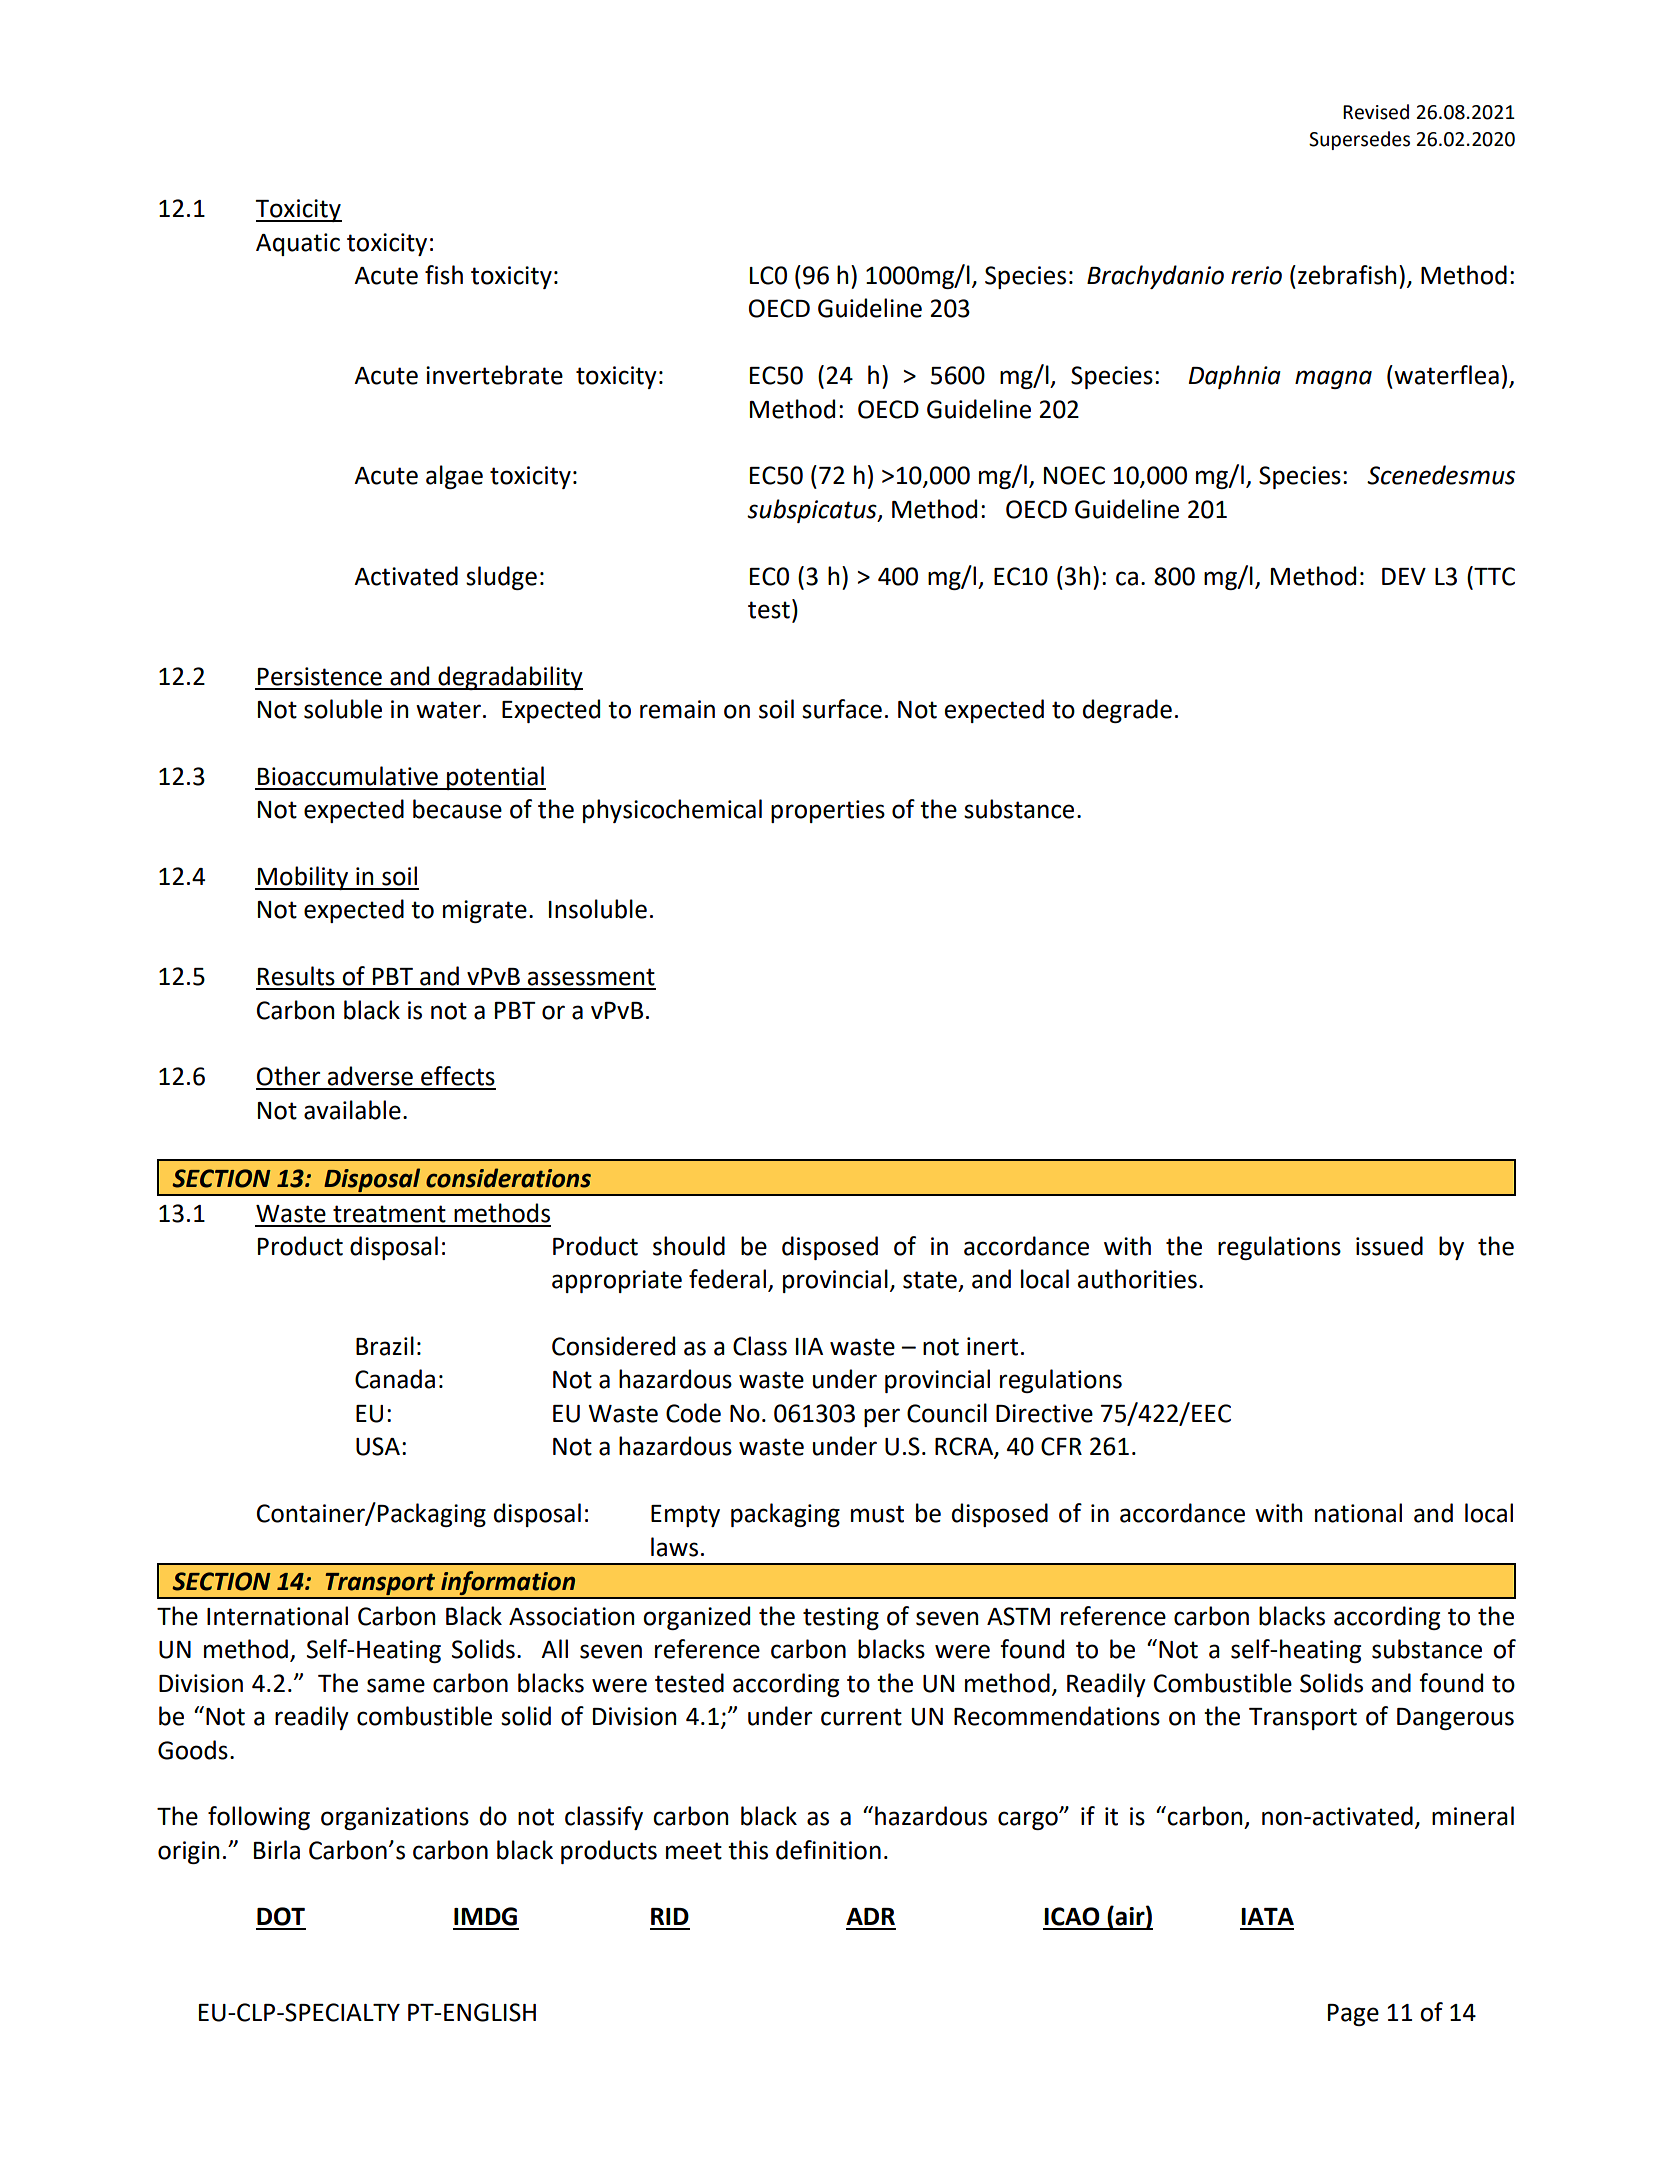 This screenshot has height=2166, width=1673. What do you see at coordinates (298, 244) in the screenshot?
I see `Aquatic` at bounding box center [298, 244].
